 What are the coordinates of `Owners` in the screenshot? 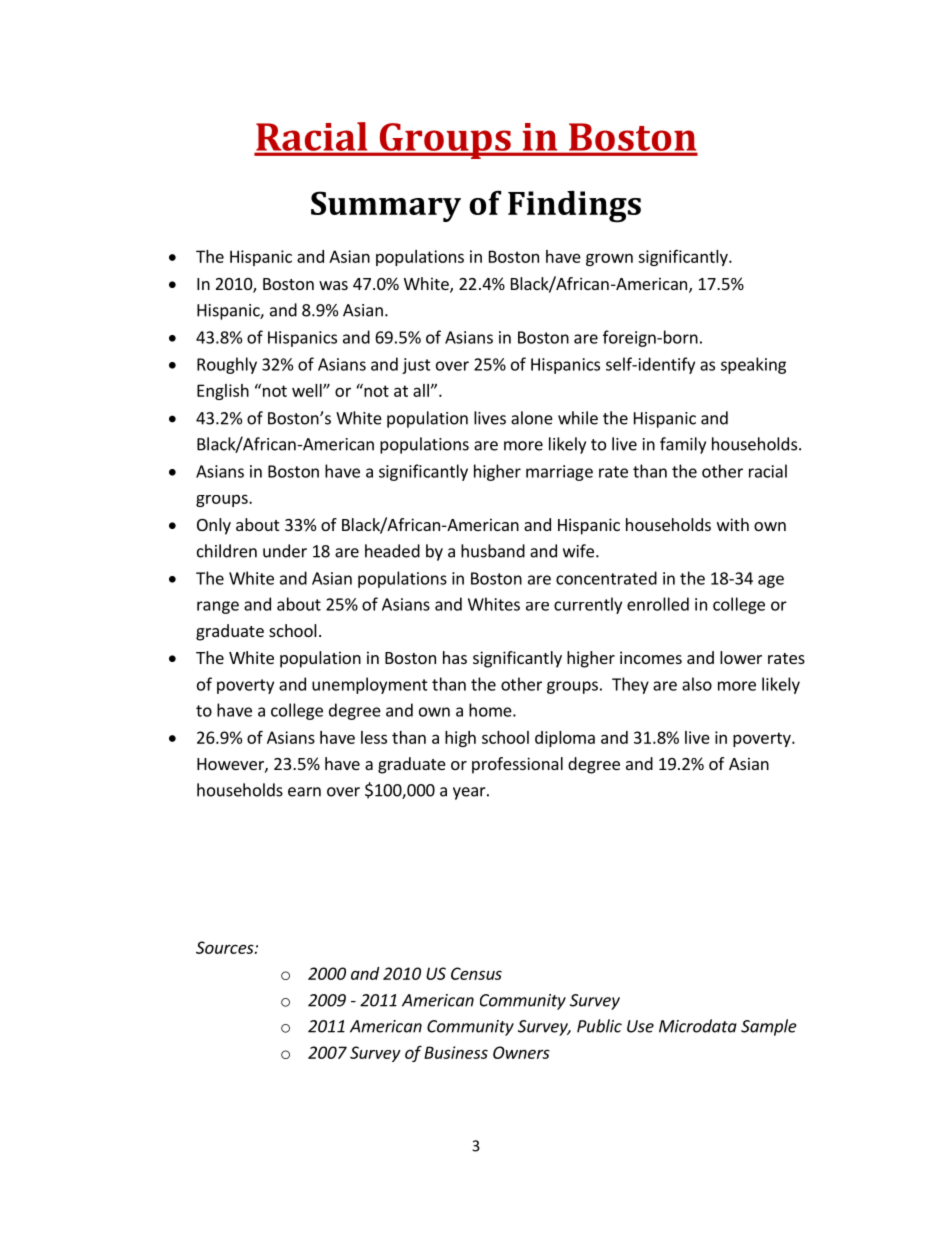 It's located at (521, 1052).
